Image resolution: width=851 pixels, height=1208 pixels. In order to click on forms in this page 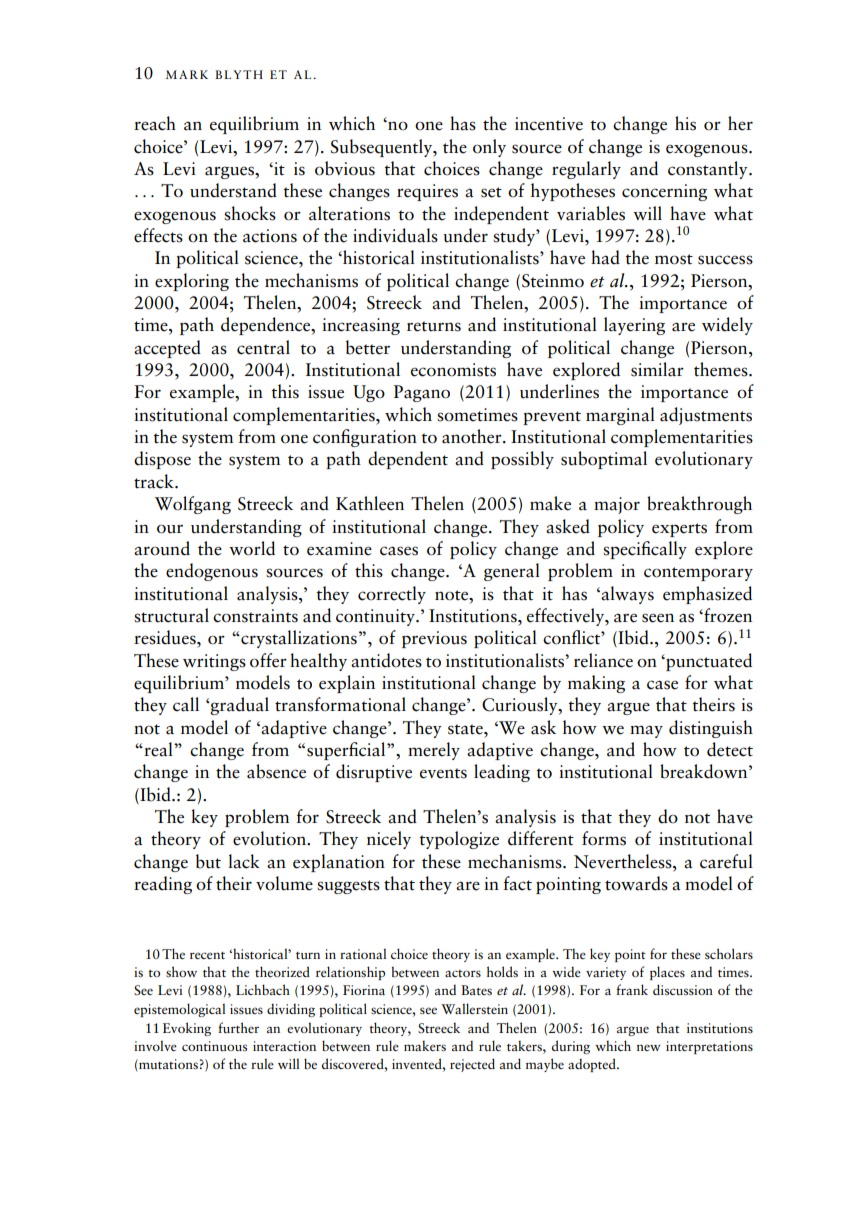, I will do `click(604, 838)`.
